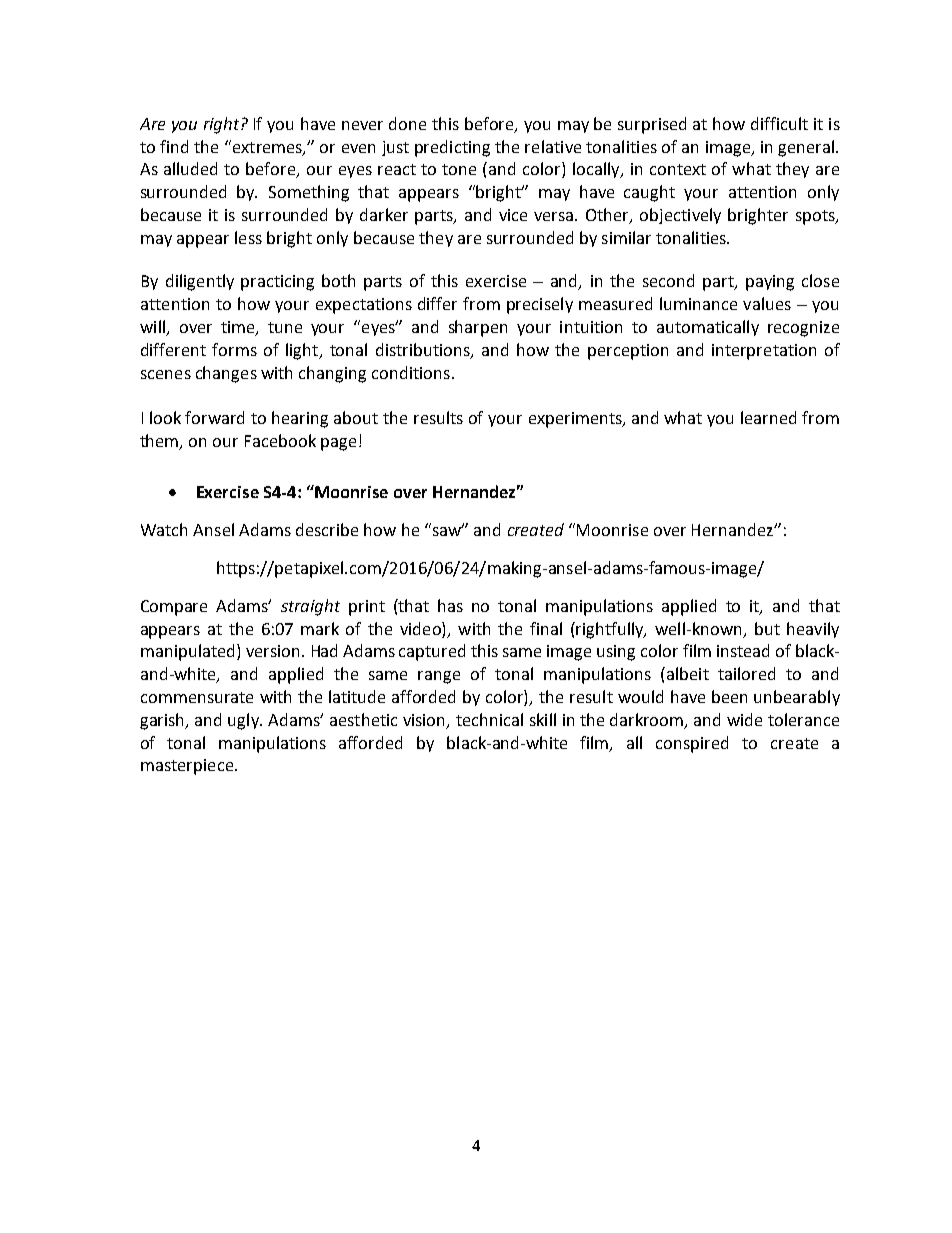  I want to click on difficult, so click(779, 123).
